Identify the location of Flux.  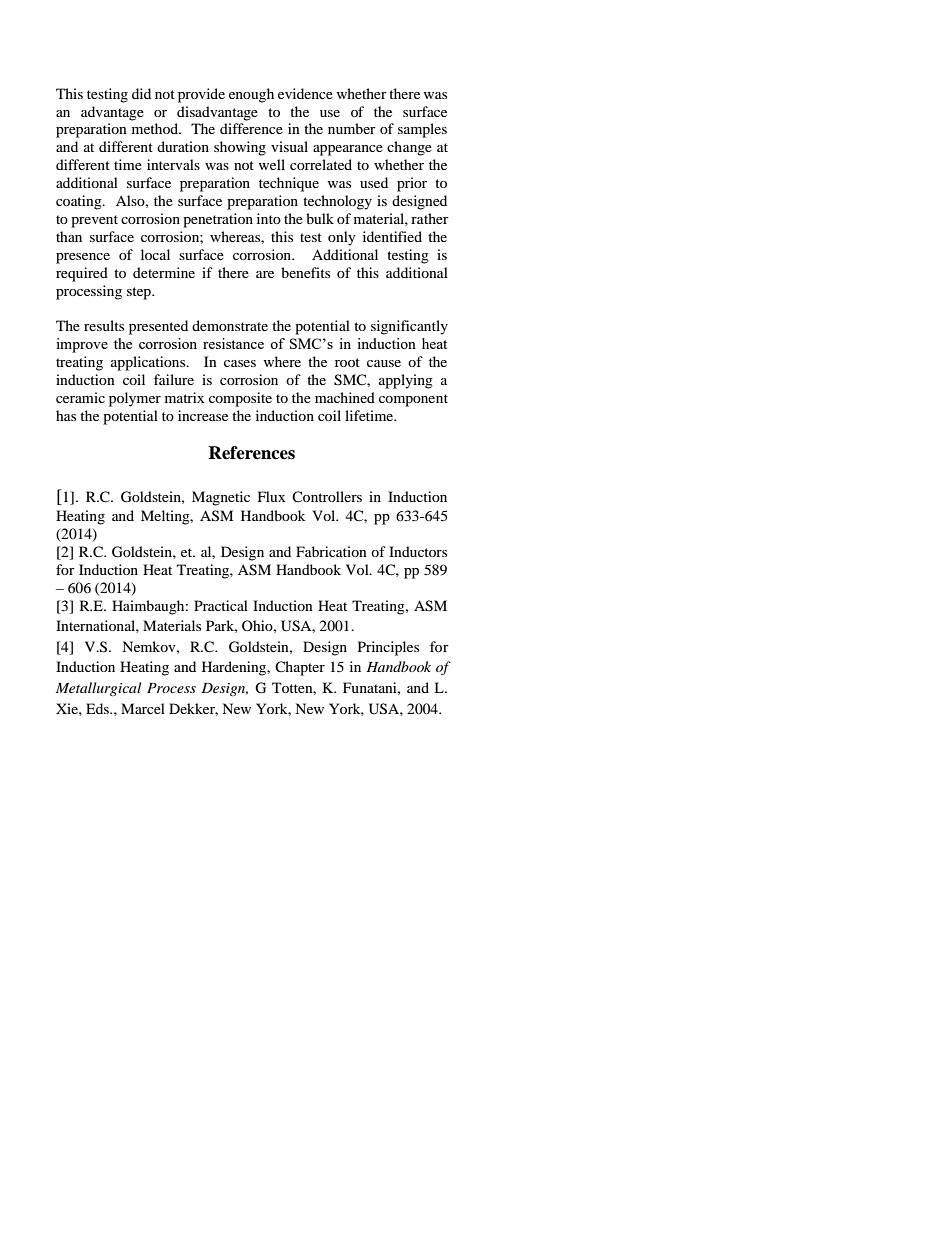
(271, 496).
